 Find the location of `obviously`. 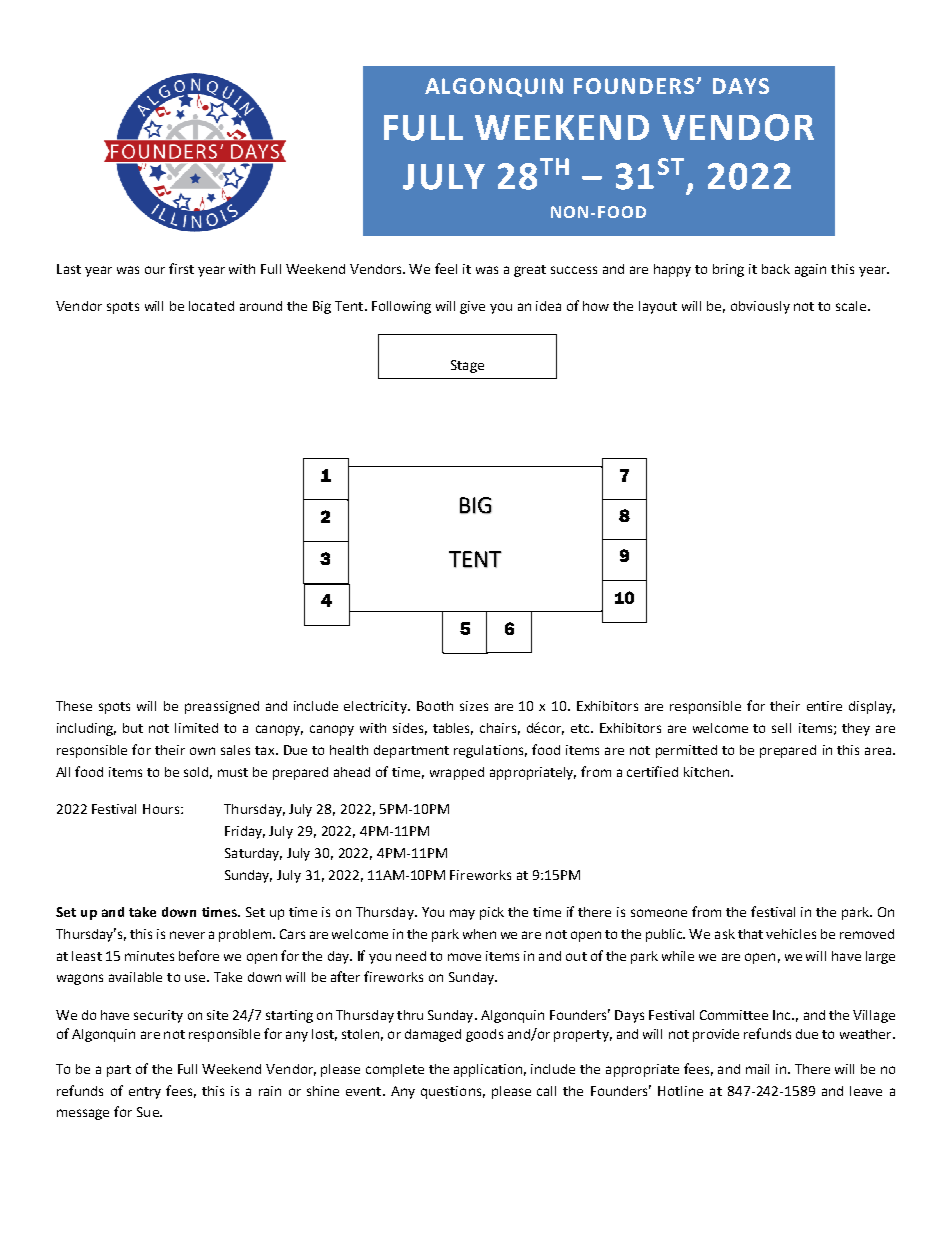

obviously is located at coordinates (760, 307).
